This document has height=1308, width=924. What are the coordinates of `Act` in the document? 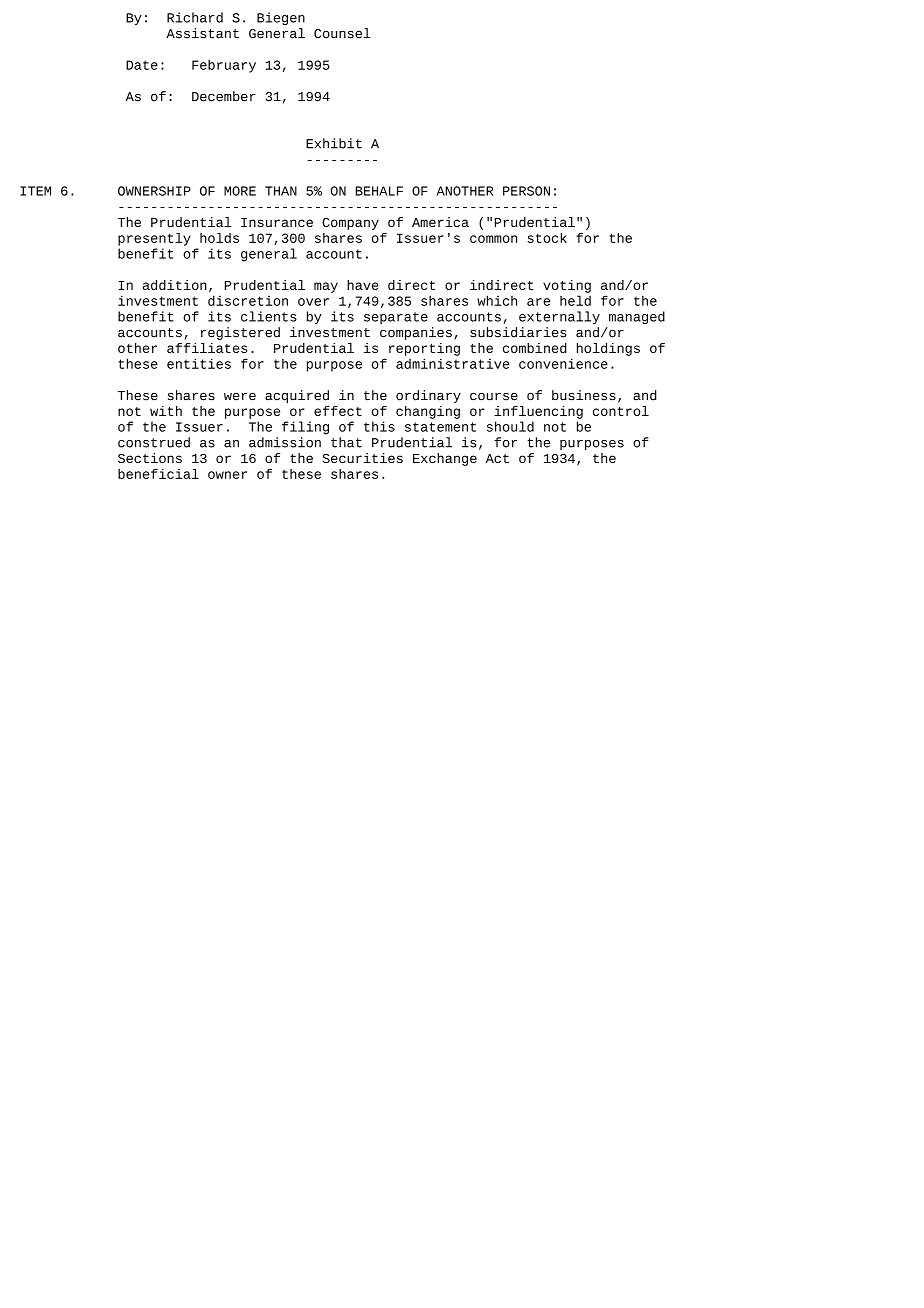 It's located at (497, 458).
